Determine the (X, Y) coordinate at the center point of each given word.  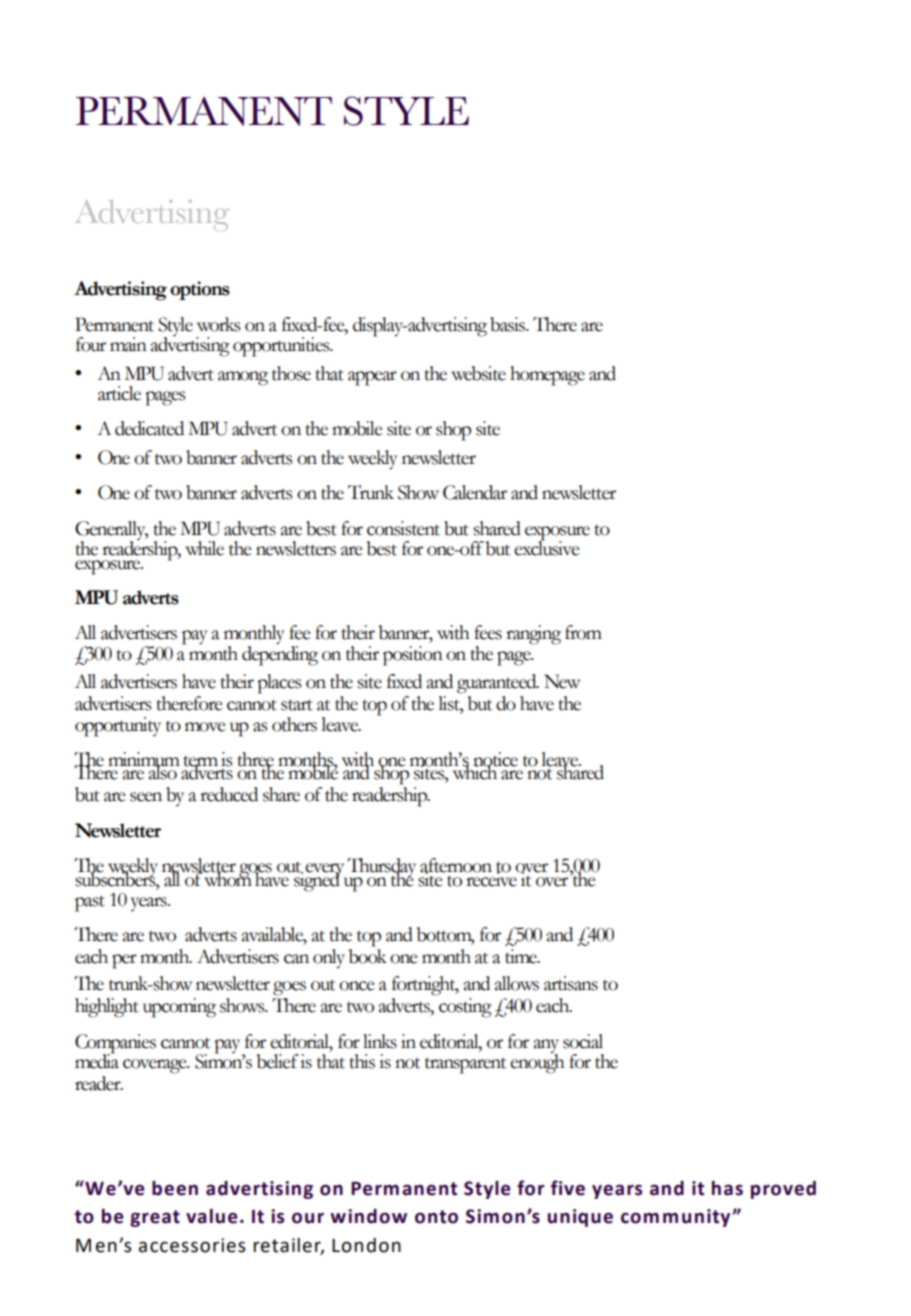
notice (495, 760)
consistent (403, 528)
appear (372, 378)
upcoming (179, 1008)
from (583, 632)
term (200, 762)
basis (509, 324)
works (218, 324)
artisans (571, 983)
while (204, 548)
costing (465, 1008)
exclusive (547, 547)
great (155, 1218)
